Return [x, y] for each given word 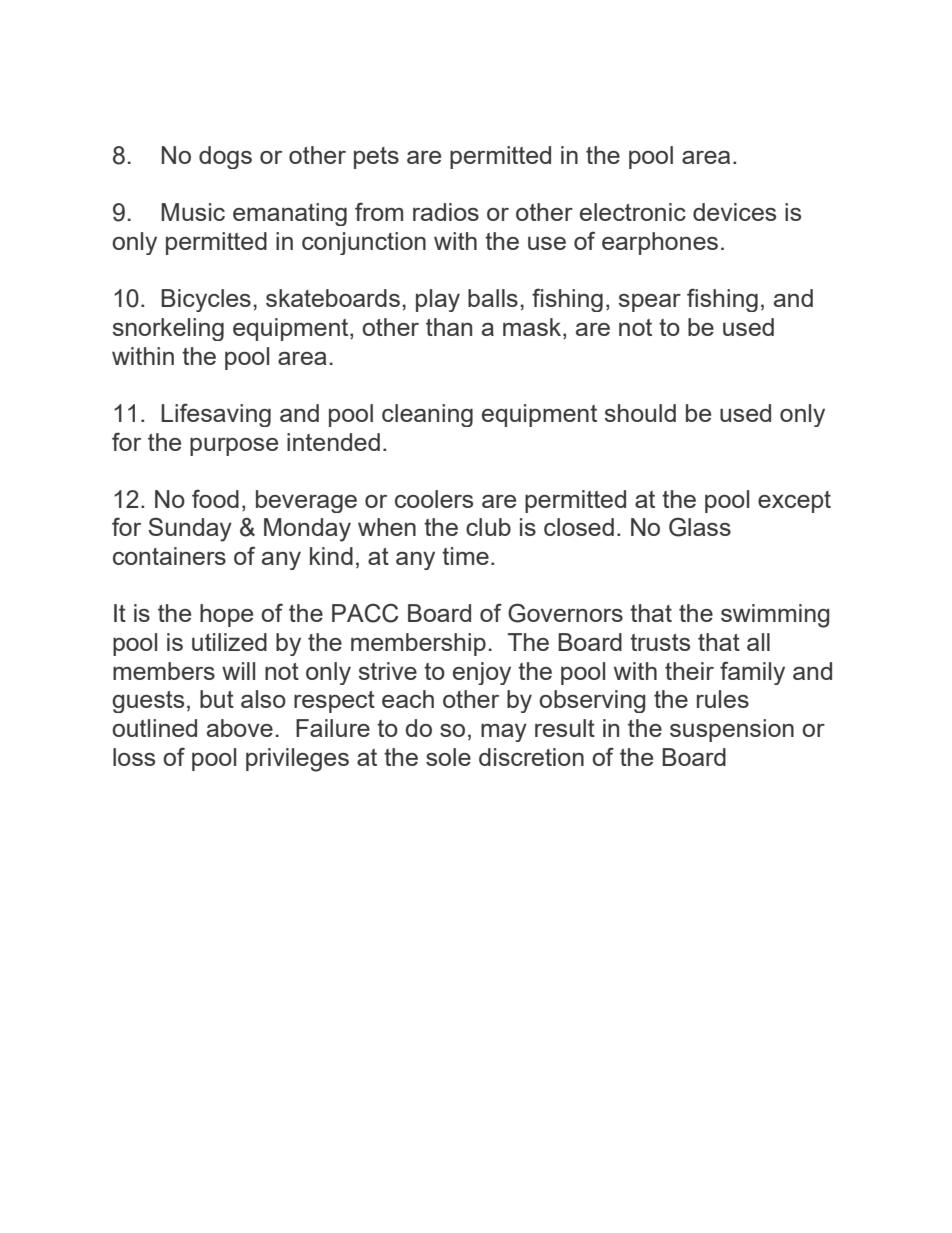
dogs [225, 157]
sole [448, 757]
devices [734, 212]
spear [650, 303]
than [449, 327]
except [794, 502]
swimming [775, 616]
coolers [434, 499]
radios [446, 212]
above [240, 728]
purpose [234, 447]
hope [226, 615]
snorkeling [168, 329]
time [465, 556]
